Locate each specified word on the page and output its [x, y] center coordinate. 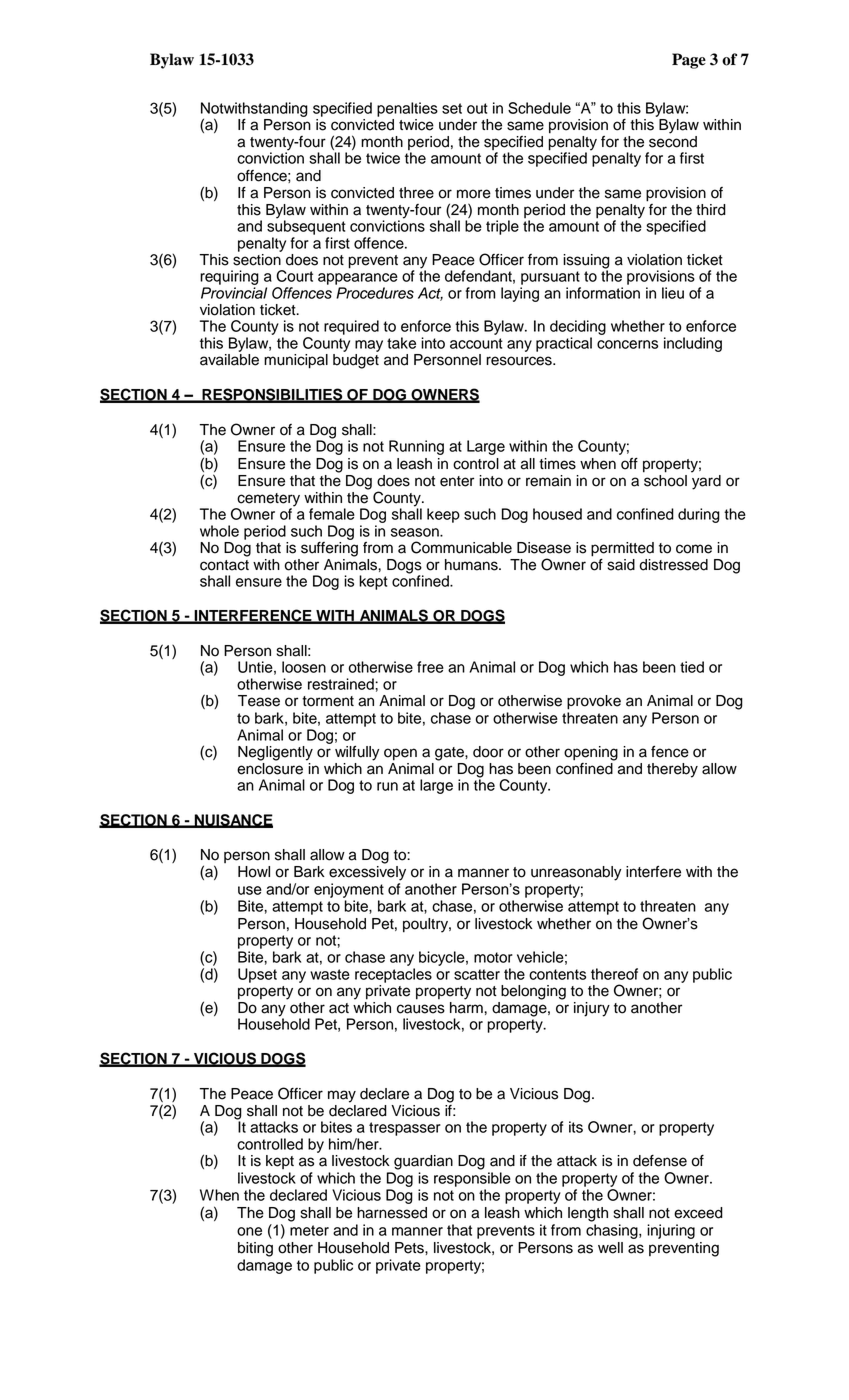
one [249, 1231]
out [477, 108]
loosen [304, 667]
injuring [671, 1231]
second [673, 142]
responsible [472, 1179]
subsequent [306, 226]
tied [692, 667]
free [430, 667]
